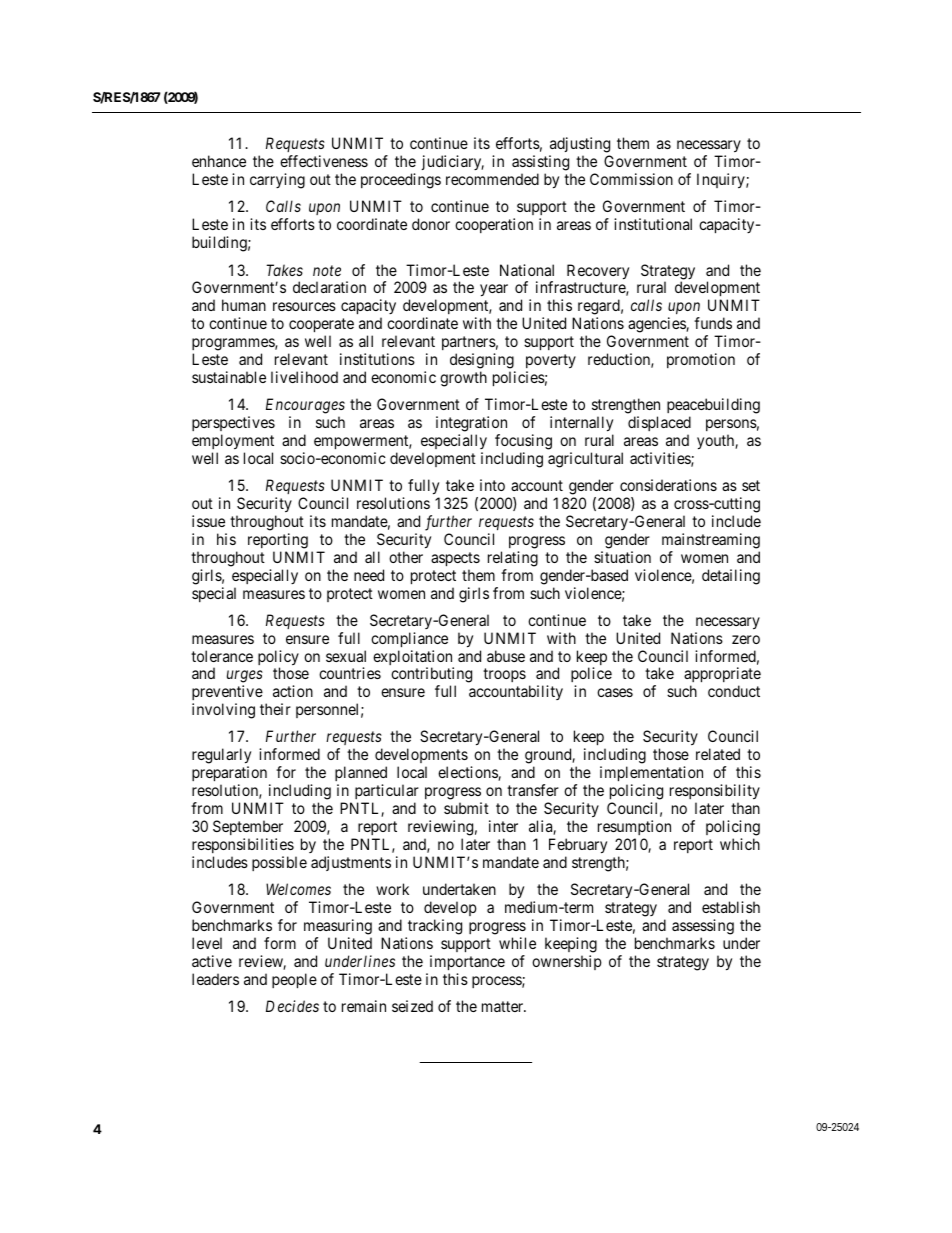 This screenshot has width=952, height=1233. I want to click on detailing, so click(731, 577).
